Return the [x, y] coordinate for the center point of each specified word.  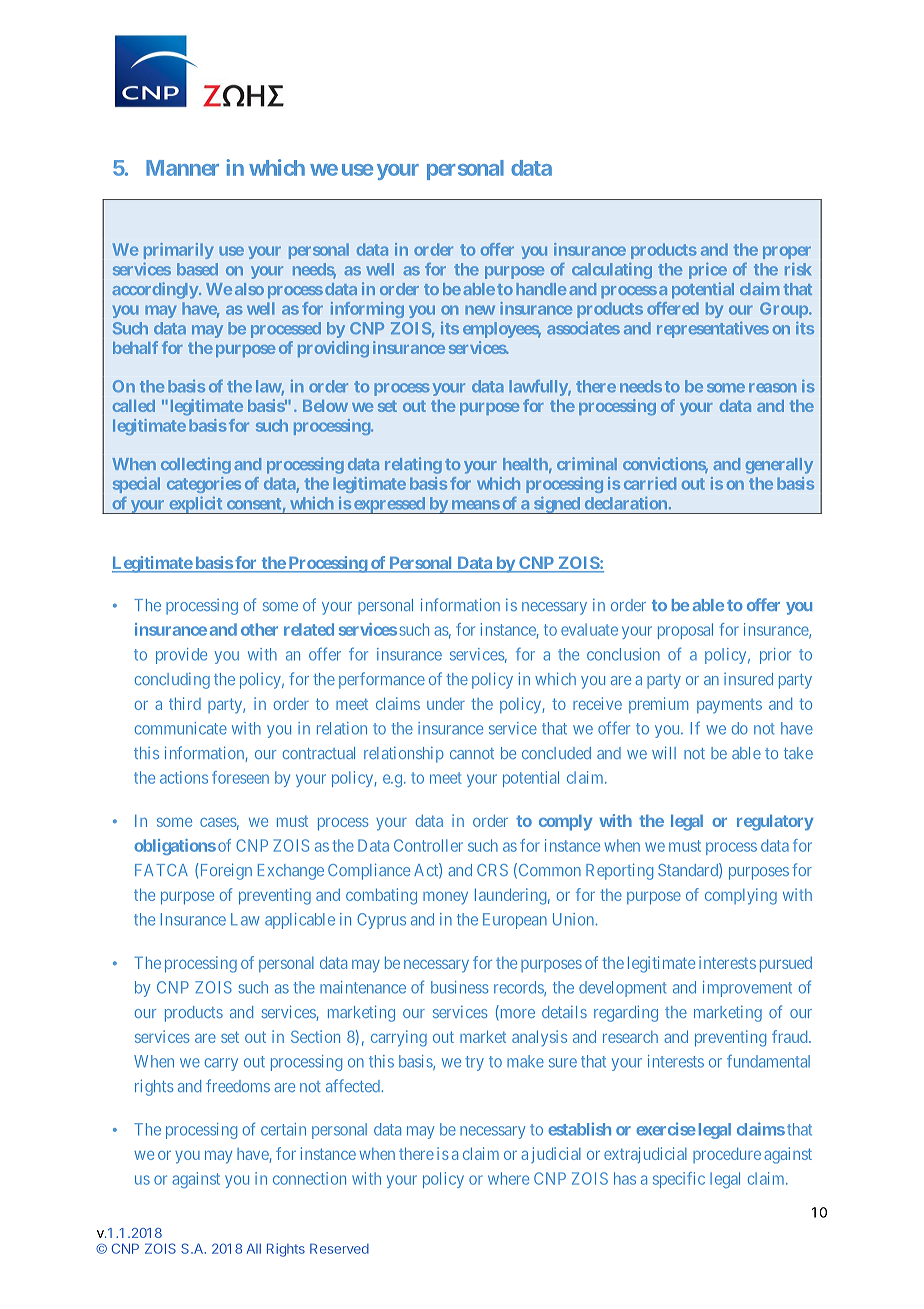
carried [650, 483]
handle [541, 289]
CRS [492, 870]
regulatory [775, 822]
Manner [182, 168]
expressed [389, 505]
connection [309, 1178]
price [708, 271]
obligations [175, 847]
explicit [196, 505]
